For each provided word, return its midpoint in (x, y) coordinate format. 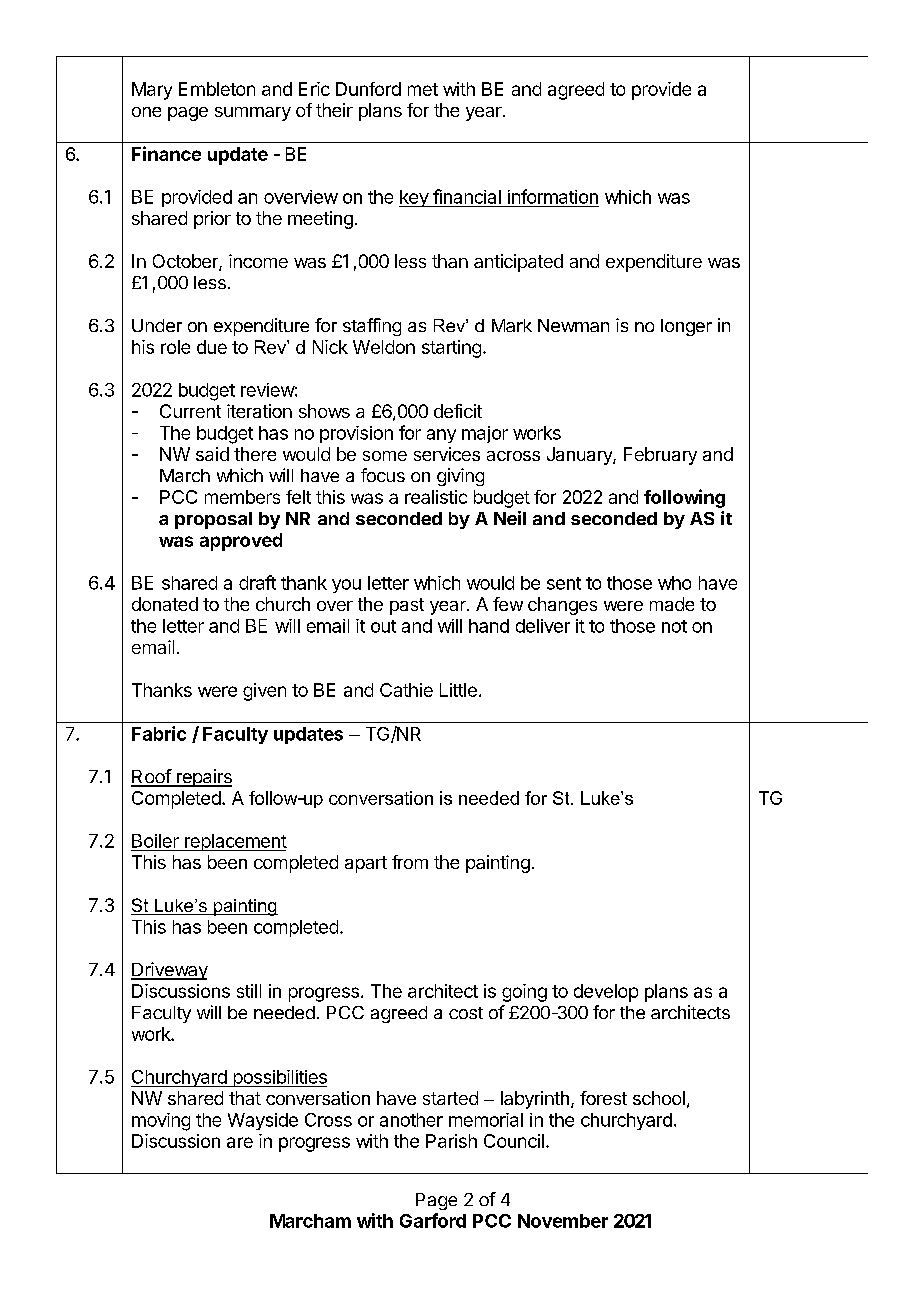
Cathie (406, 690)
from (410, 862)
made (672, 604)
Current (190, 411)
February (660, 456)
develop (606, 993)
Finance (166, 153)
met (423, 89)
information (553, 196)
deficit (458, 411)
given (264, 692)
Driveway (169, 971)
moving (161, 1122)
